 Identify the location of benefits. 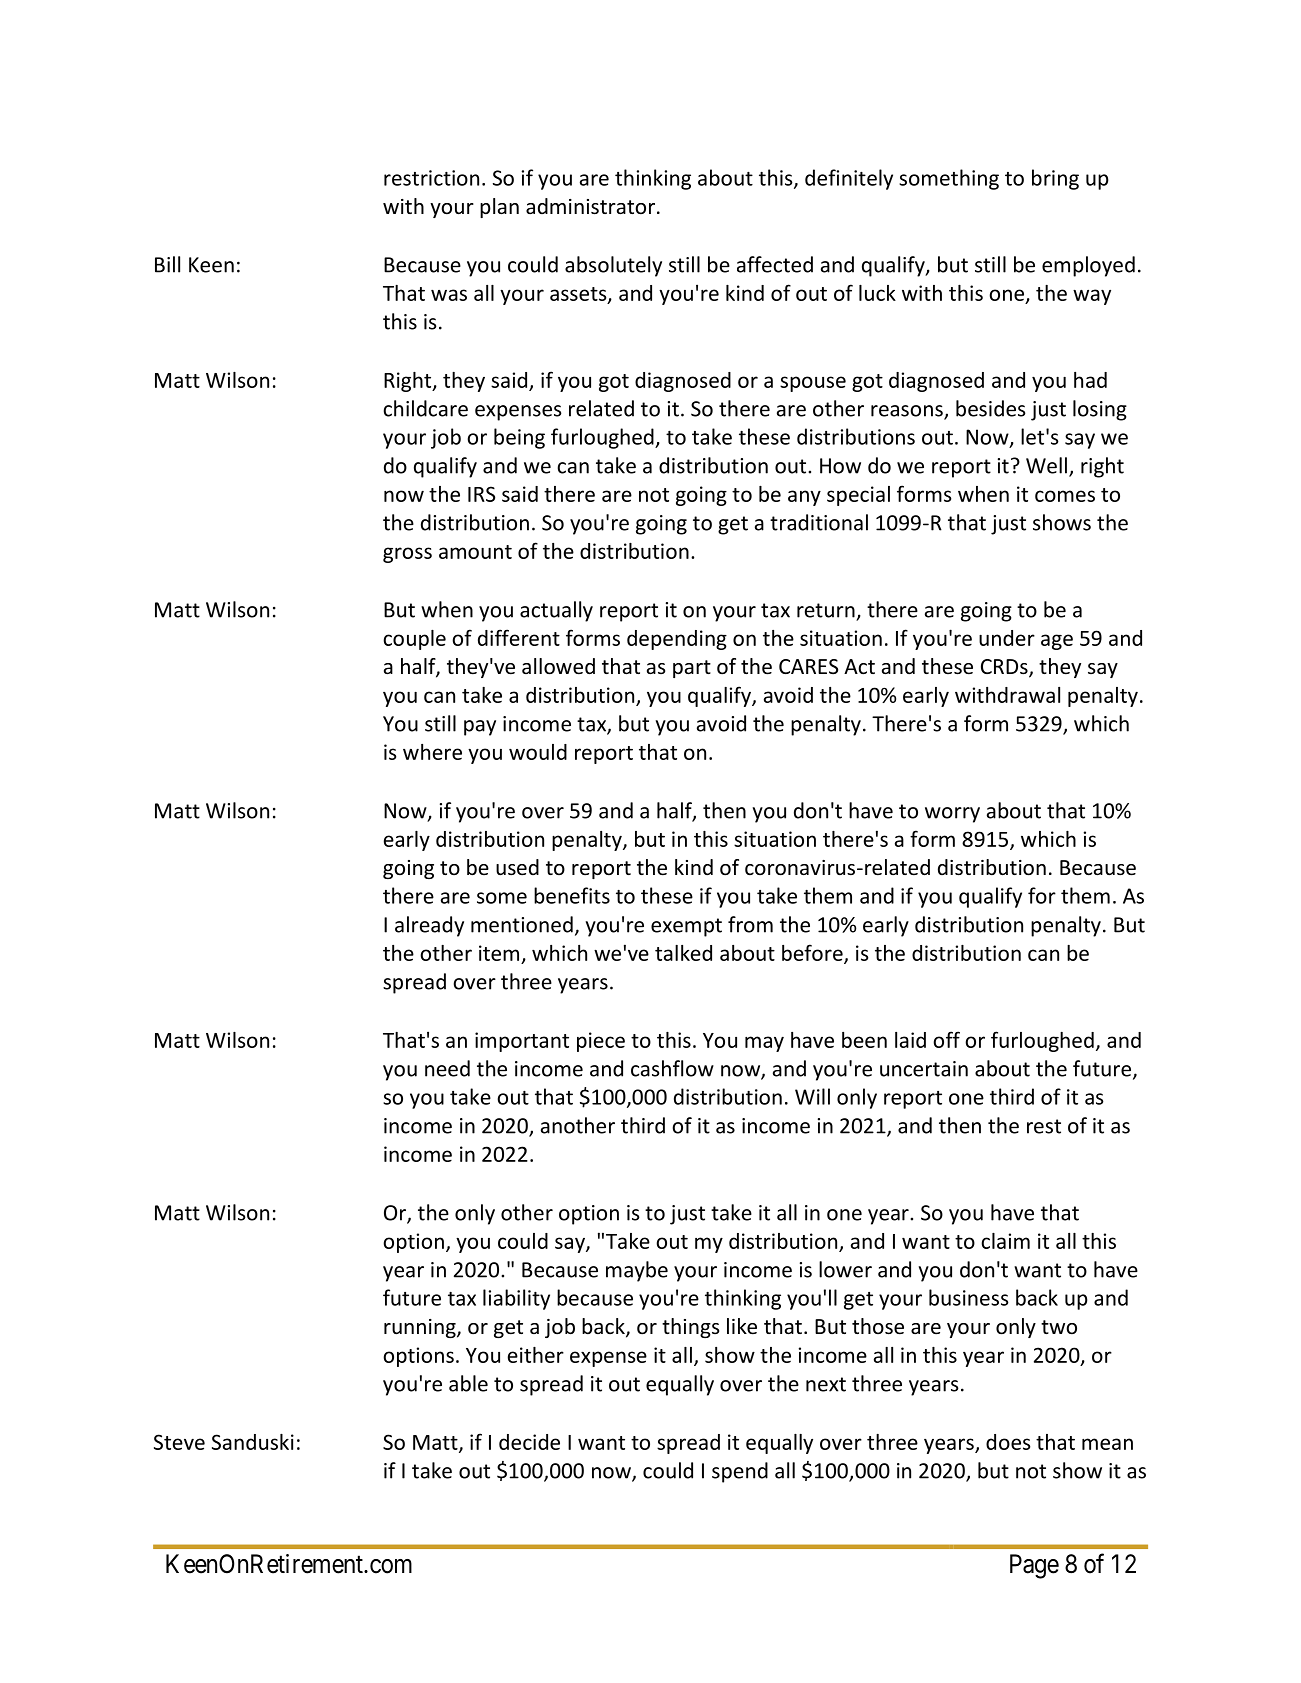
(572, 895).
